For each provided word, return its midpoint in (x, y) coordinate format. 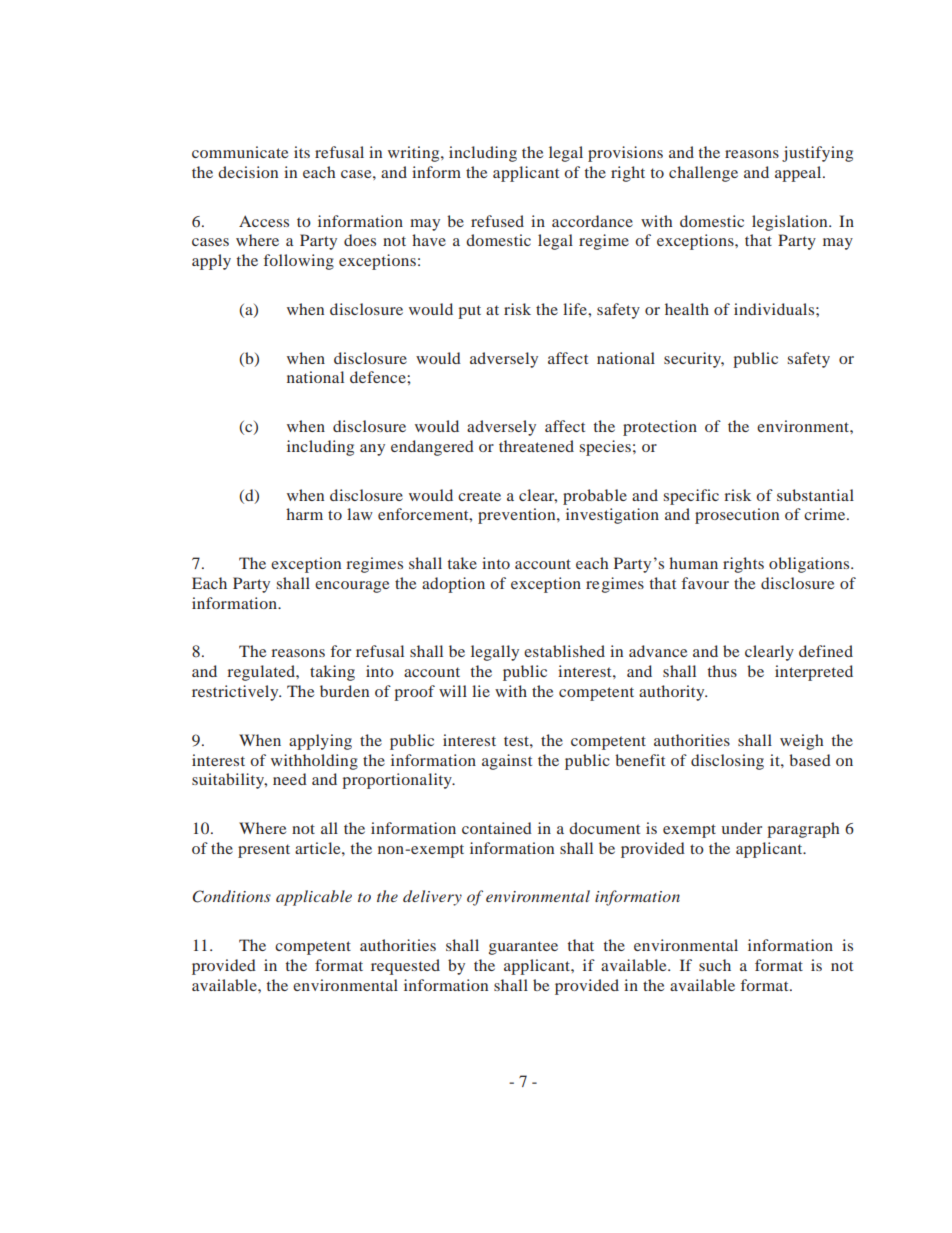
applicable (314, 898)
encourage (352, 587)
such (715, 965)
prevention (518, 516)
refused (497, 221)
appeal (799, 174)
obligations (810, 565)
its (302, 152)
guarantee (523, 948)
